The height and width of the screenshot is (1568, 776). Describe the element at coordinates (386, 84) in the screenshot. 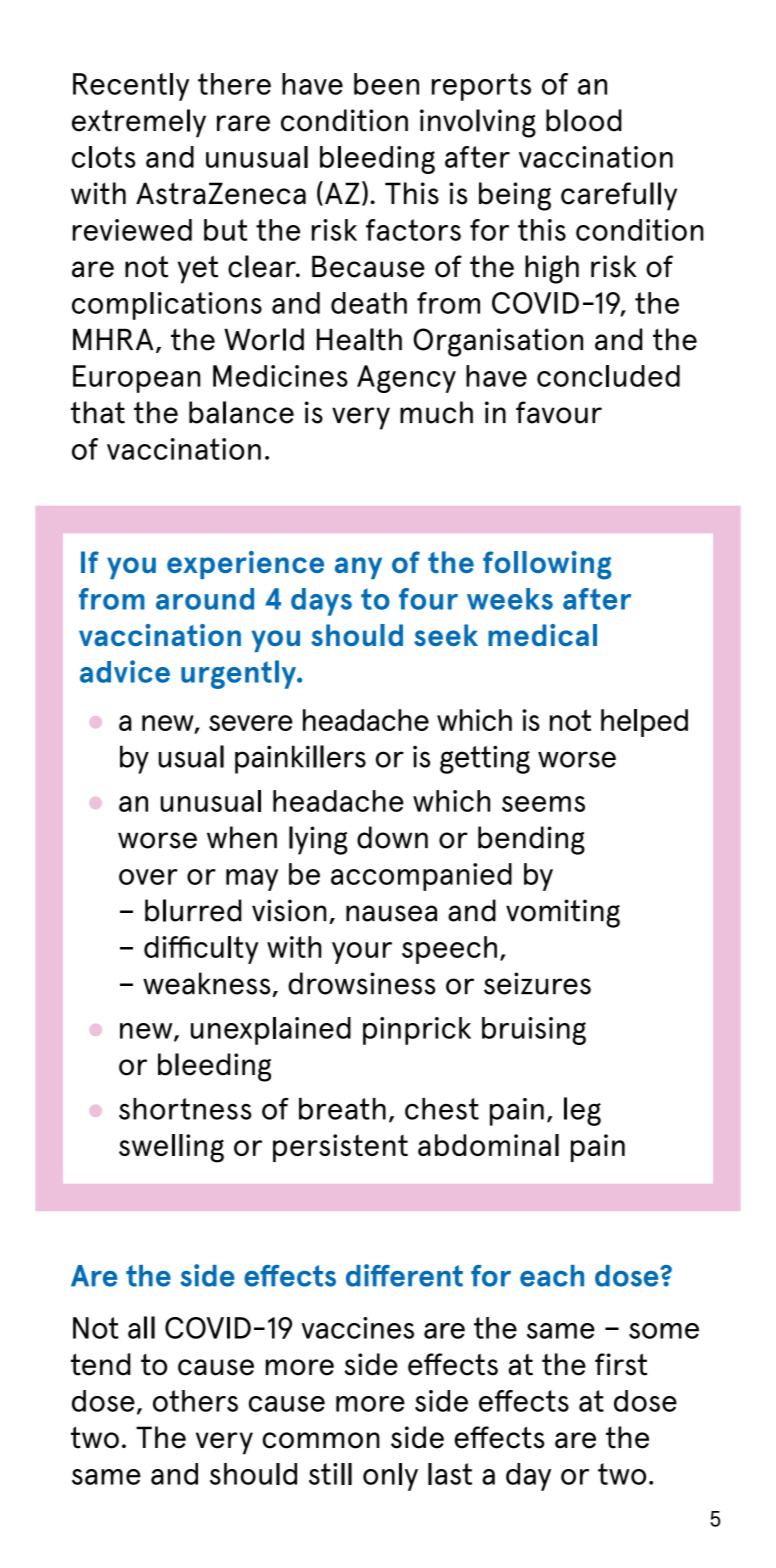

I see `been` at that location.
